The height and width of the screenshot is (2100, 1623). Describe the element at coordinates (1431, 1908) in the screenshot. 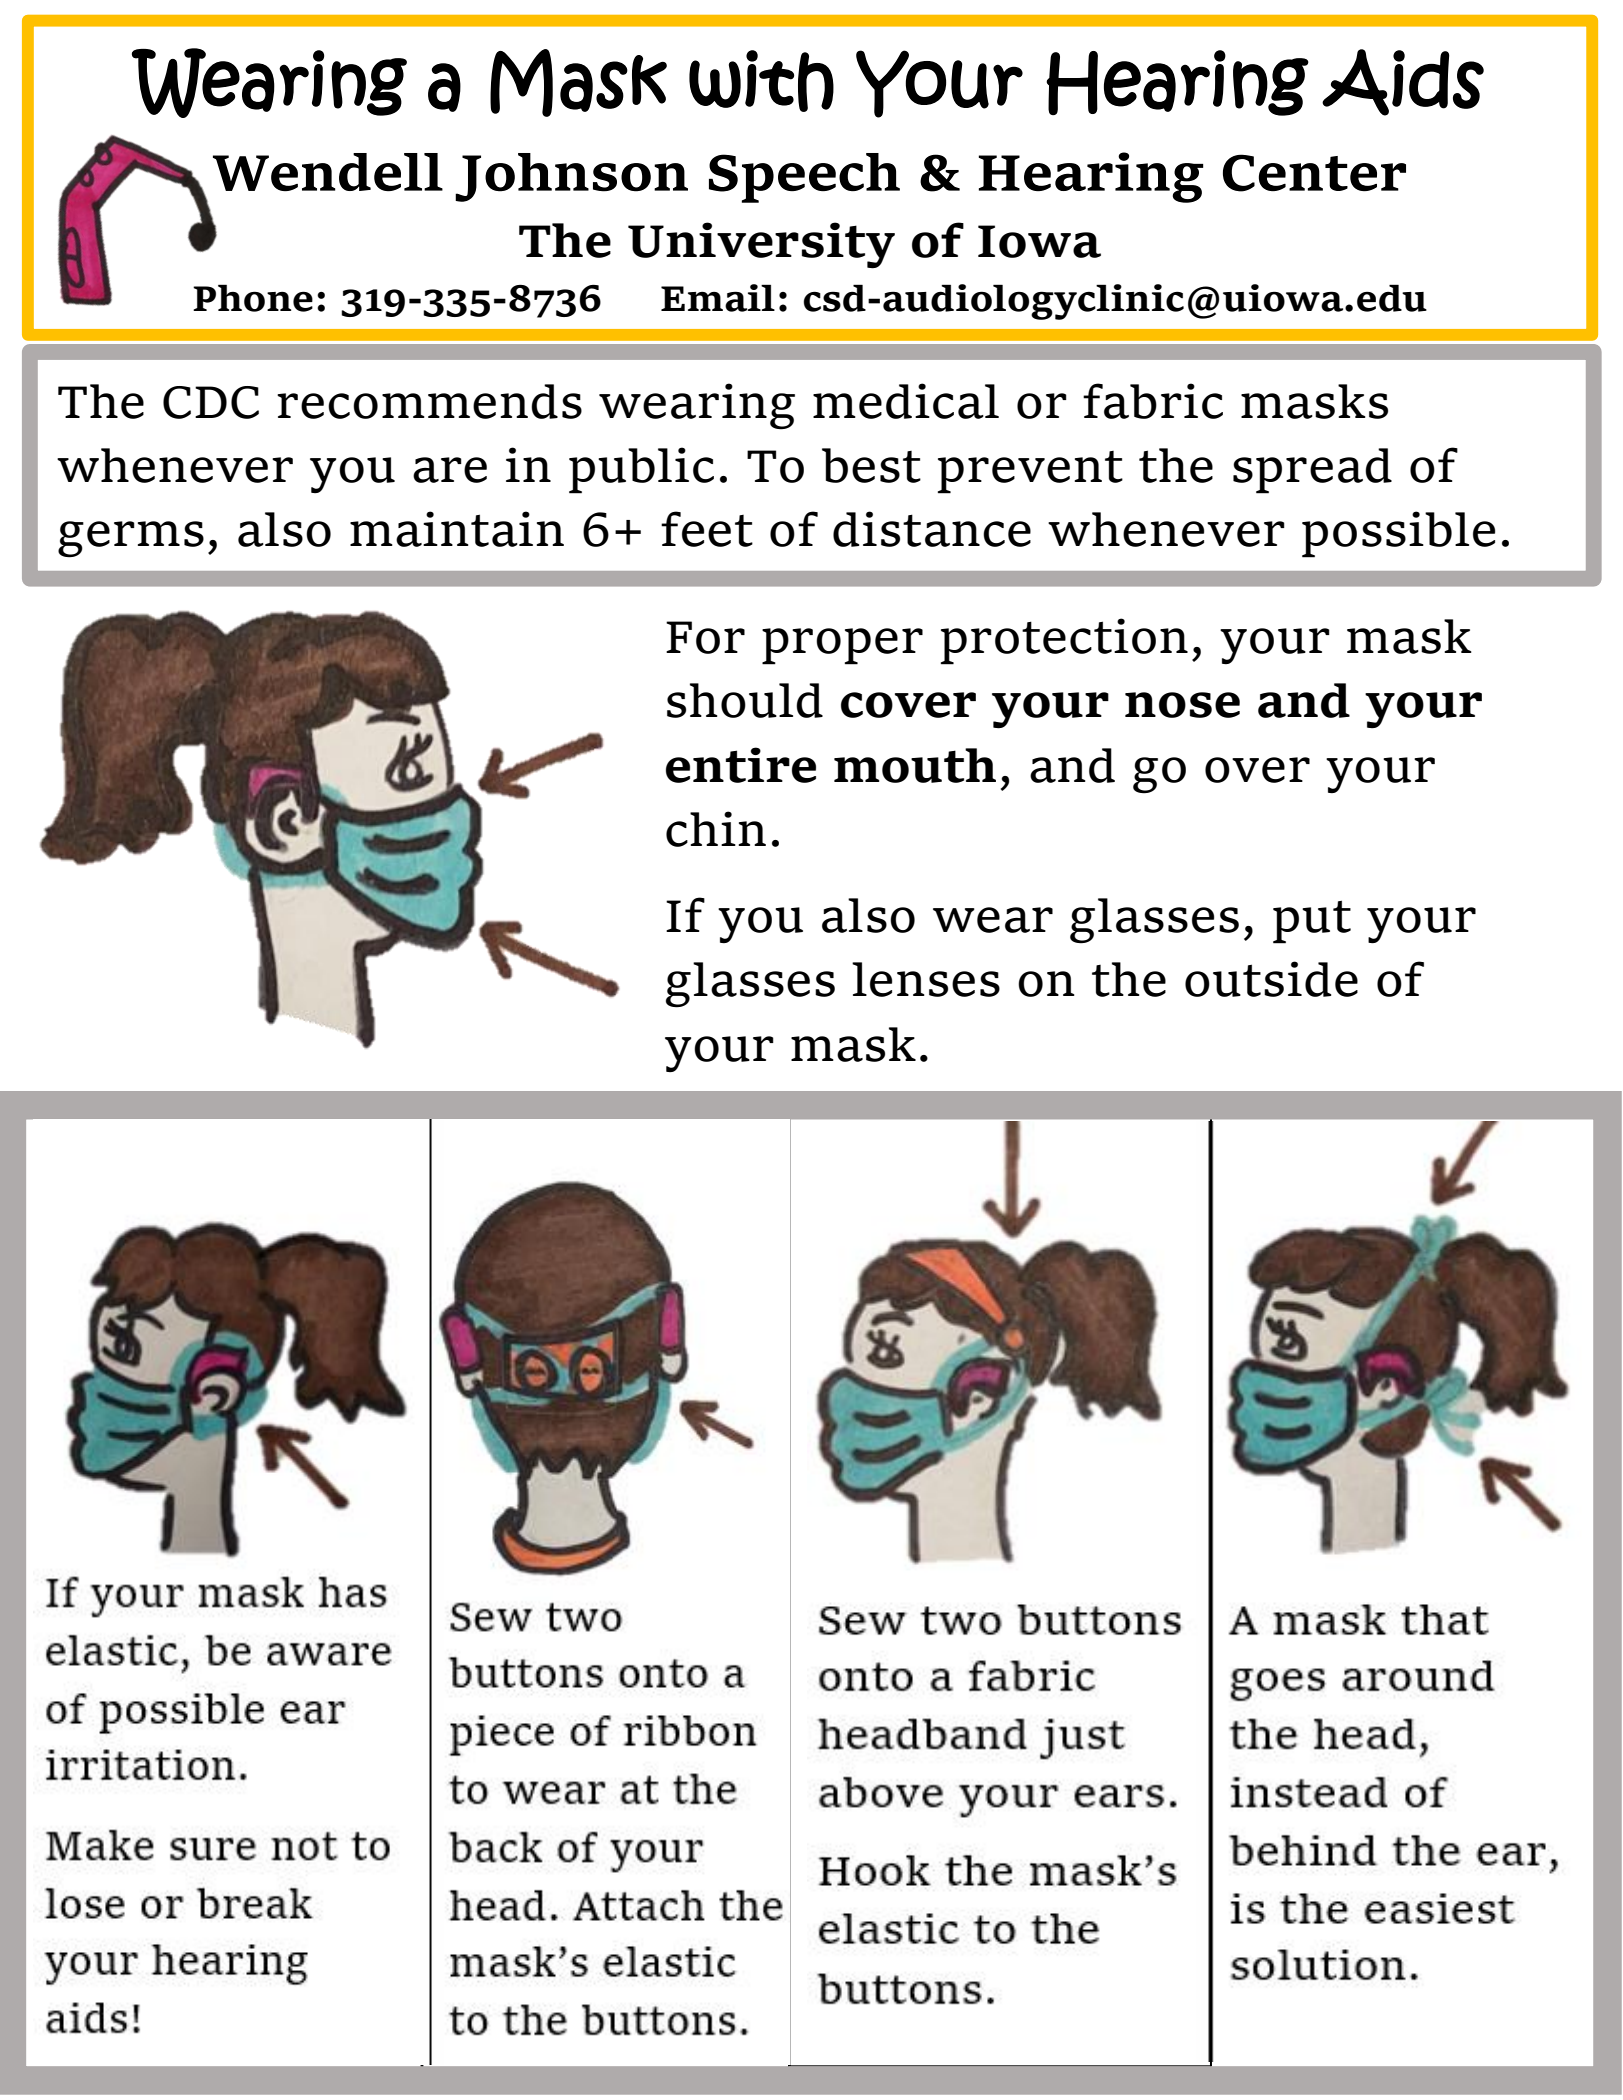

I see `Attach` at that location.
